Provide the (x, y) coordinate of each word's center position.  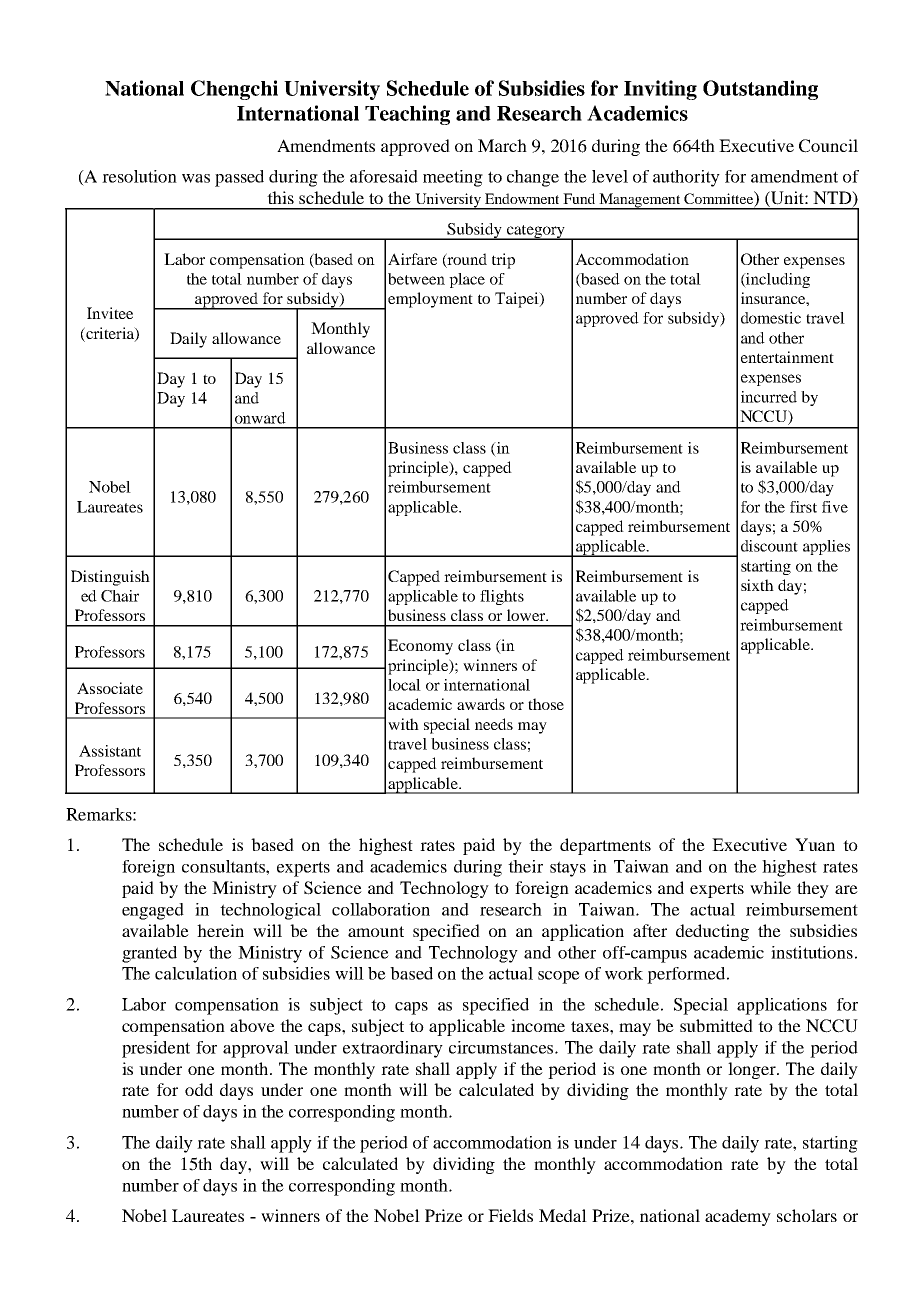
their (525, 866)
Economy (420, 647)
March (502, 145)
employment (430, 300)
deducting (712, 932)
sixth (757, 585)
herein (220, 930)
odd (199, 1089)
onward (260, 418)
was (196, 178)
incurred (769, 397)
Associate (110, 688)
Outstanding (760, 90)
